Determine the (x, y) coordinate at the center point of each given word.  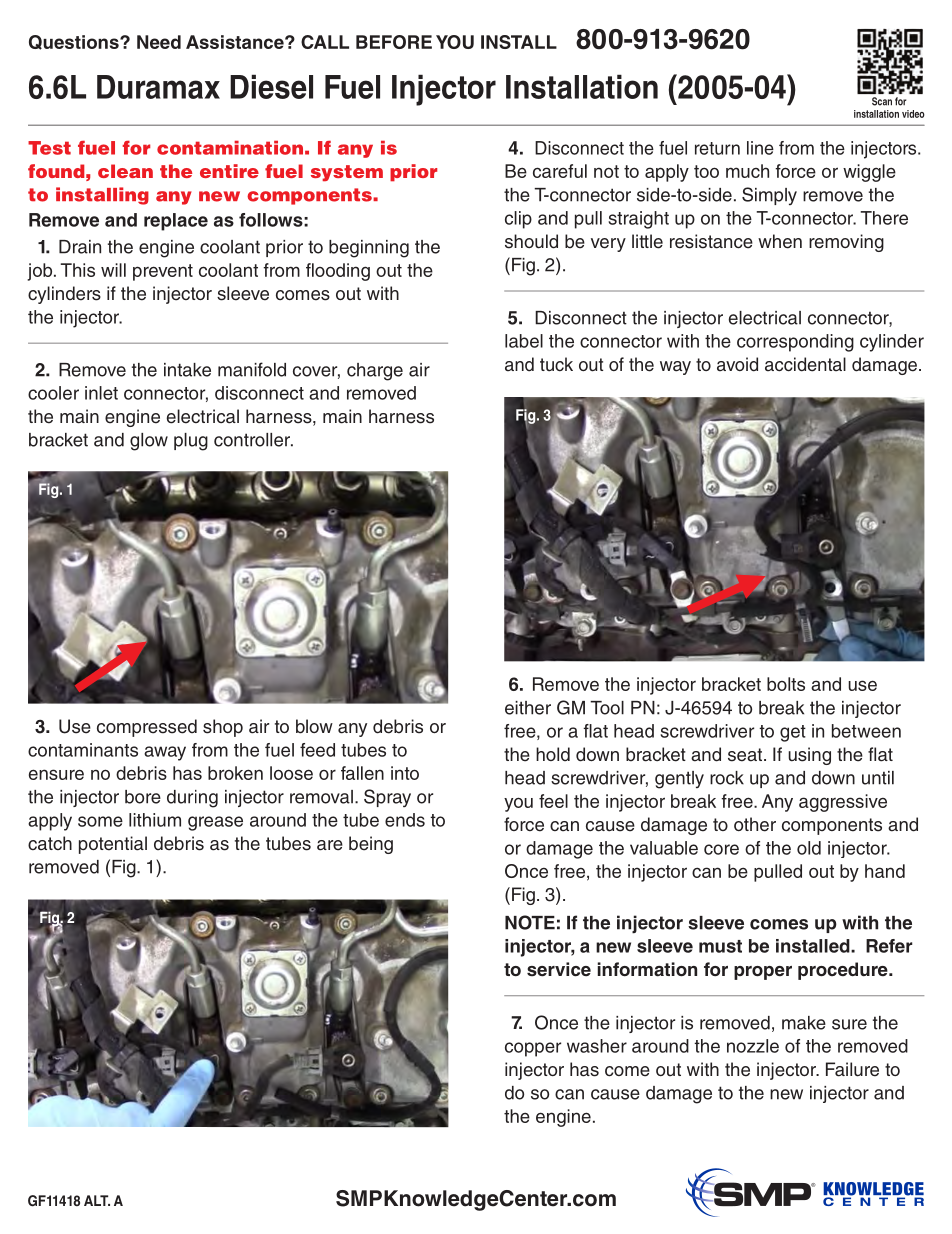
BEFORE (394, 42)
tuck (556, 364)
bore (143, 797)
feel (553, 801)
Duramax (158, 87)
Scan (882, 101)
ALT (97, 1200)
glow (149, 442)
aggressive (843, 803)
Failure (852, 1069)
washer (597, 1046)
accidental (805, 364)
